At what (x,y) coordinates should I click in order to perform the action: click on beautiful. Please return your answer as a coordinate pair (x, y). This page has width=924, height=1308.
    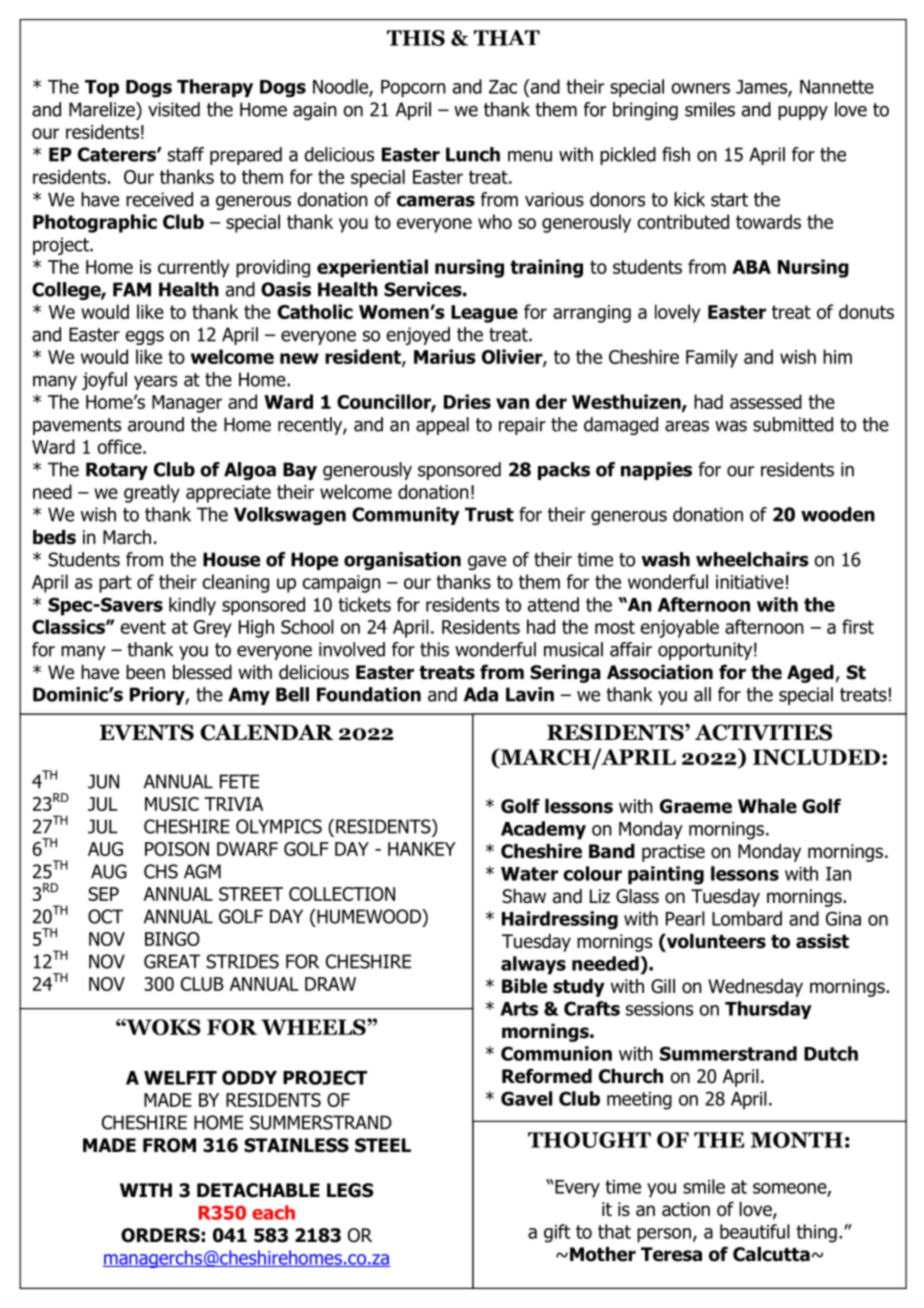
    Looking at the image, I should click on (755, 1231).
